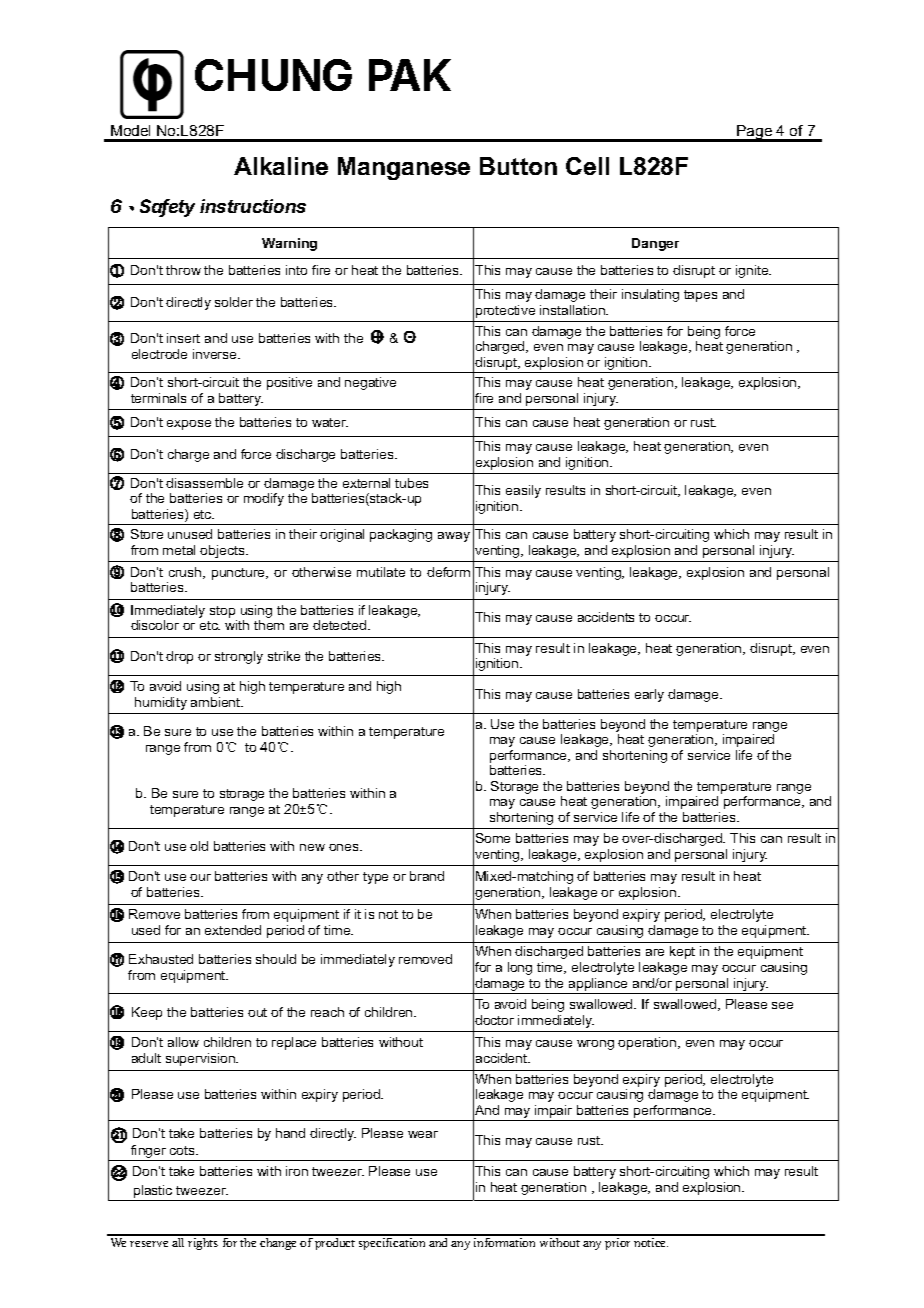 Image resolution: width=924 pixels, height=1308 pixels. What do you see at coordinates (410, 75) in the screenshot?
I see `PAK` at bounding box center [410, 75].
